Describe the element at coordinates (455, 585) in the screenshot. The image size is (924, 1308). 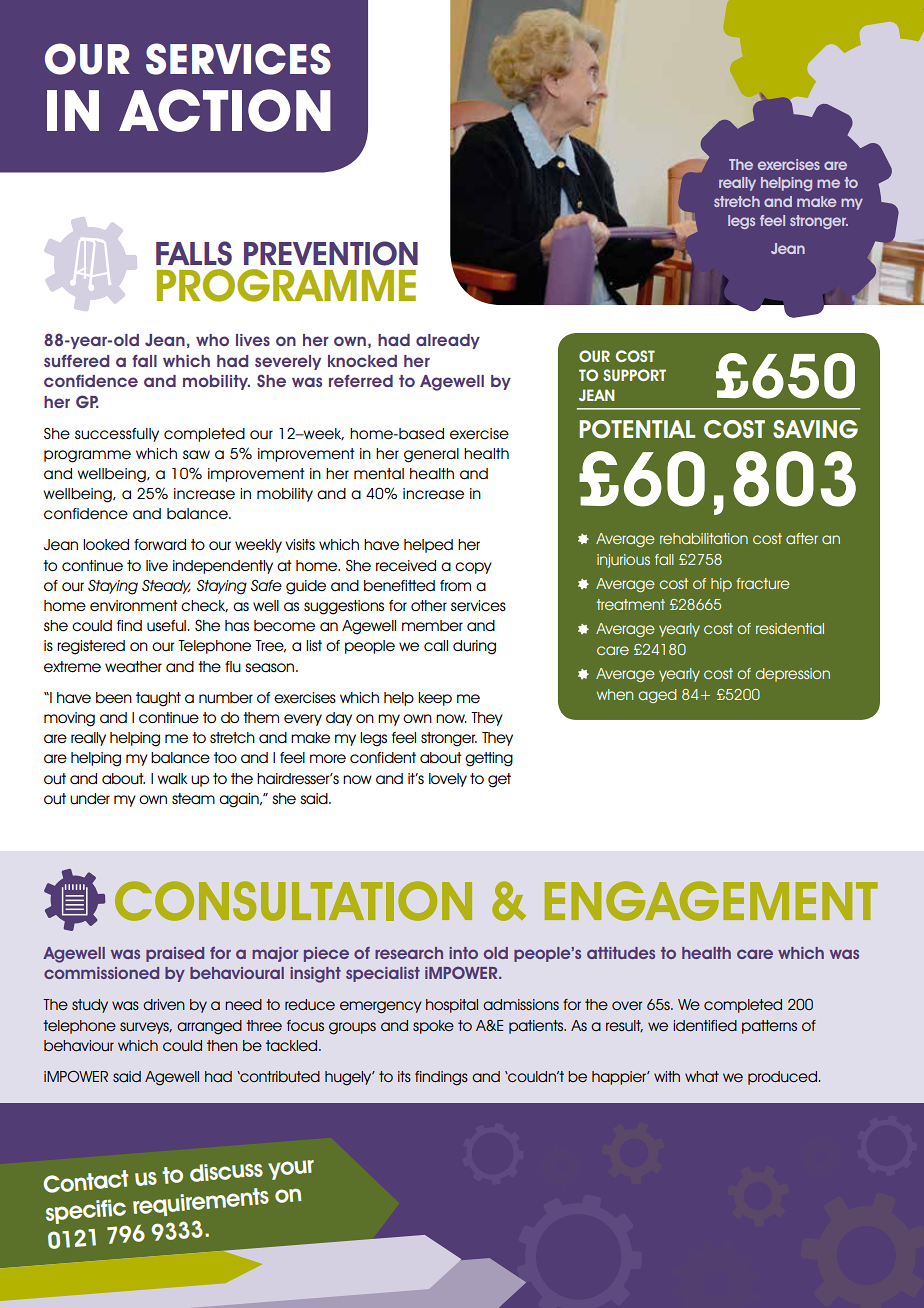
I see `from` at that location.
